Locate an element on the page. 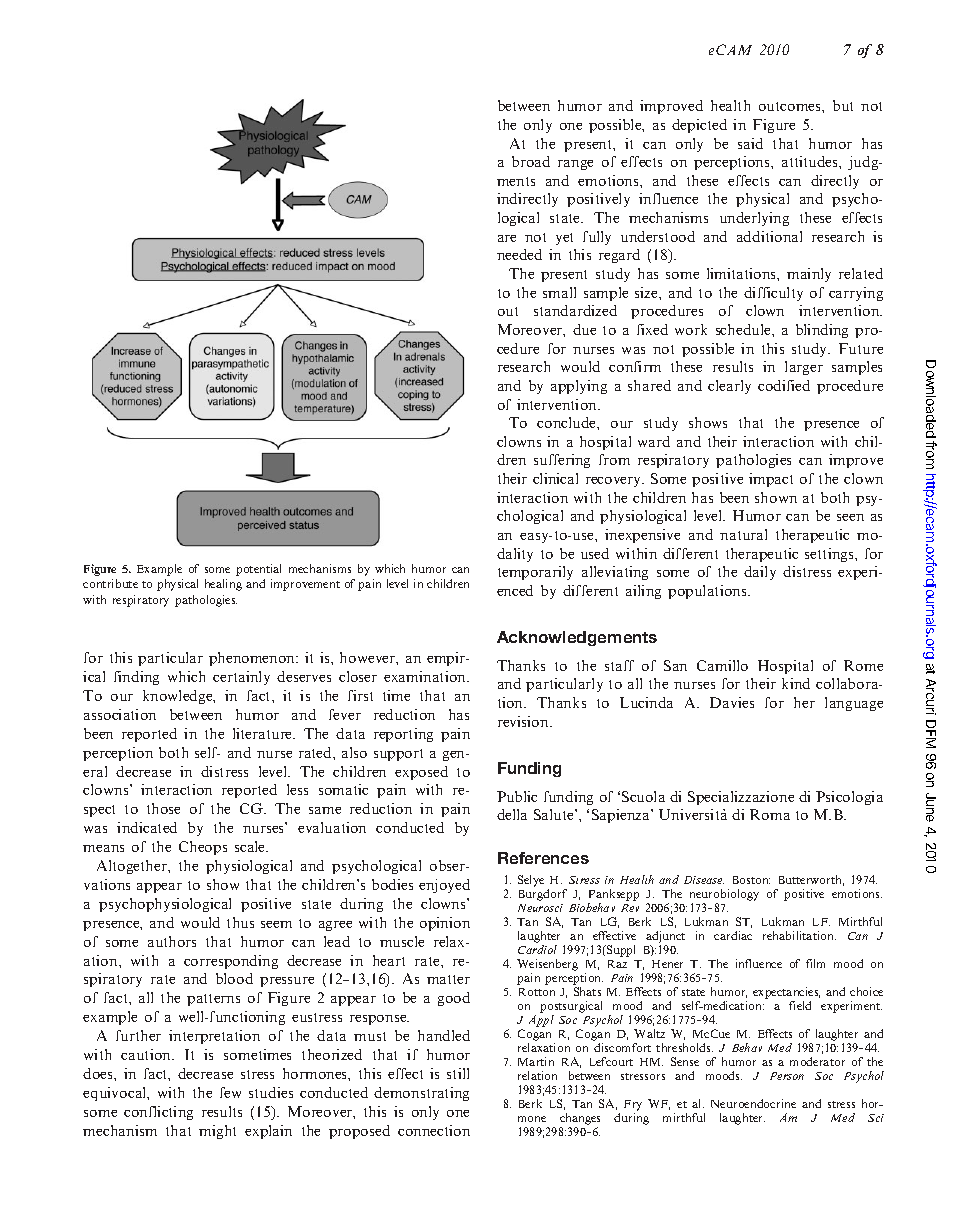 Image resolution: width=953 pixels, height=1232 pixels. Boston is located at coordinates (751, 880).
